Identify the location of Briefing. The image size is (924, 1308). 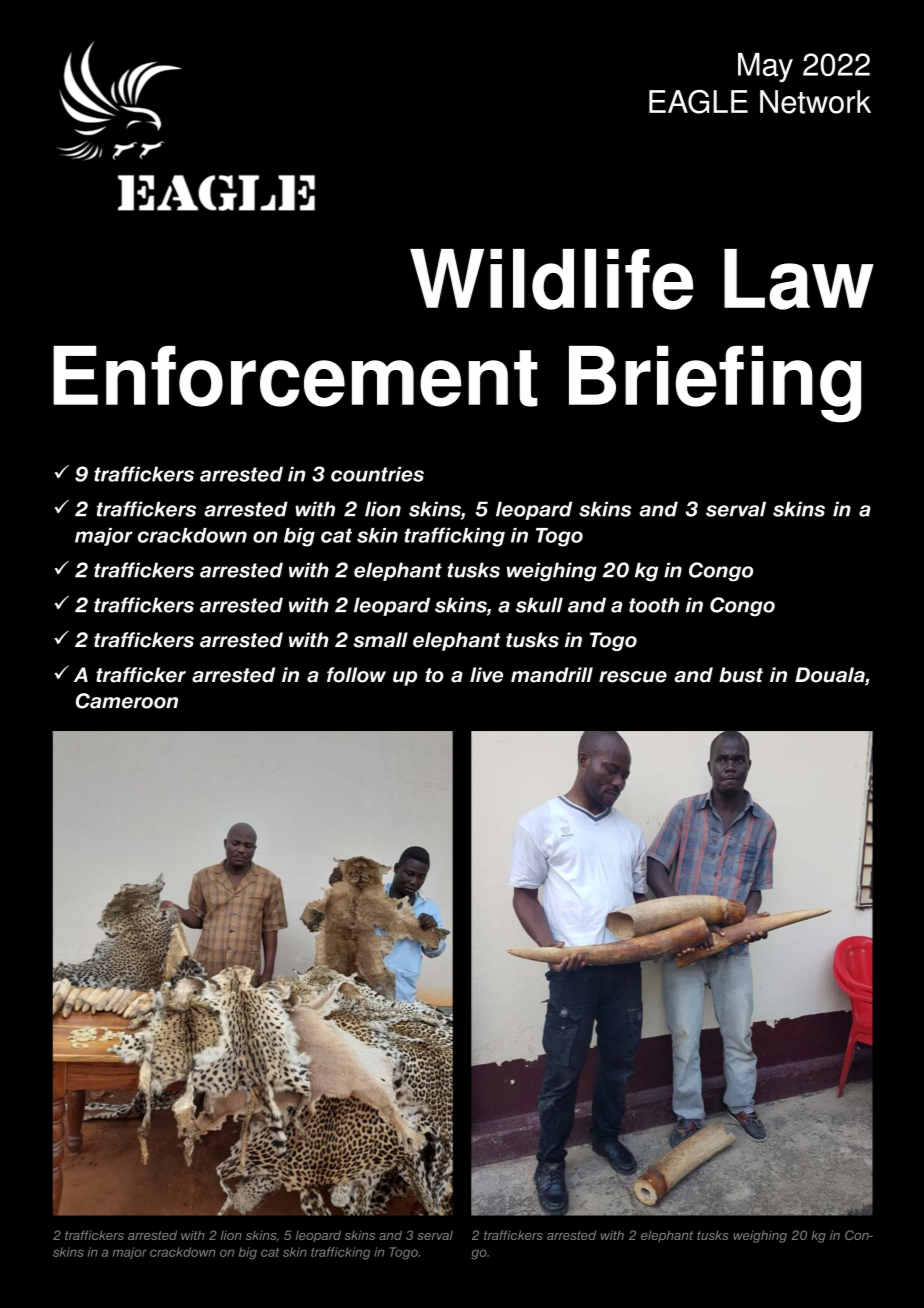
(715, 384).
